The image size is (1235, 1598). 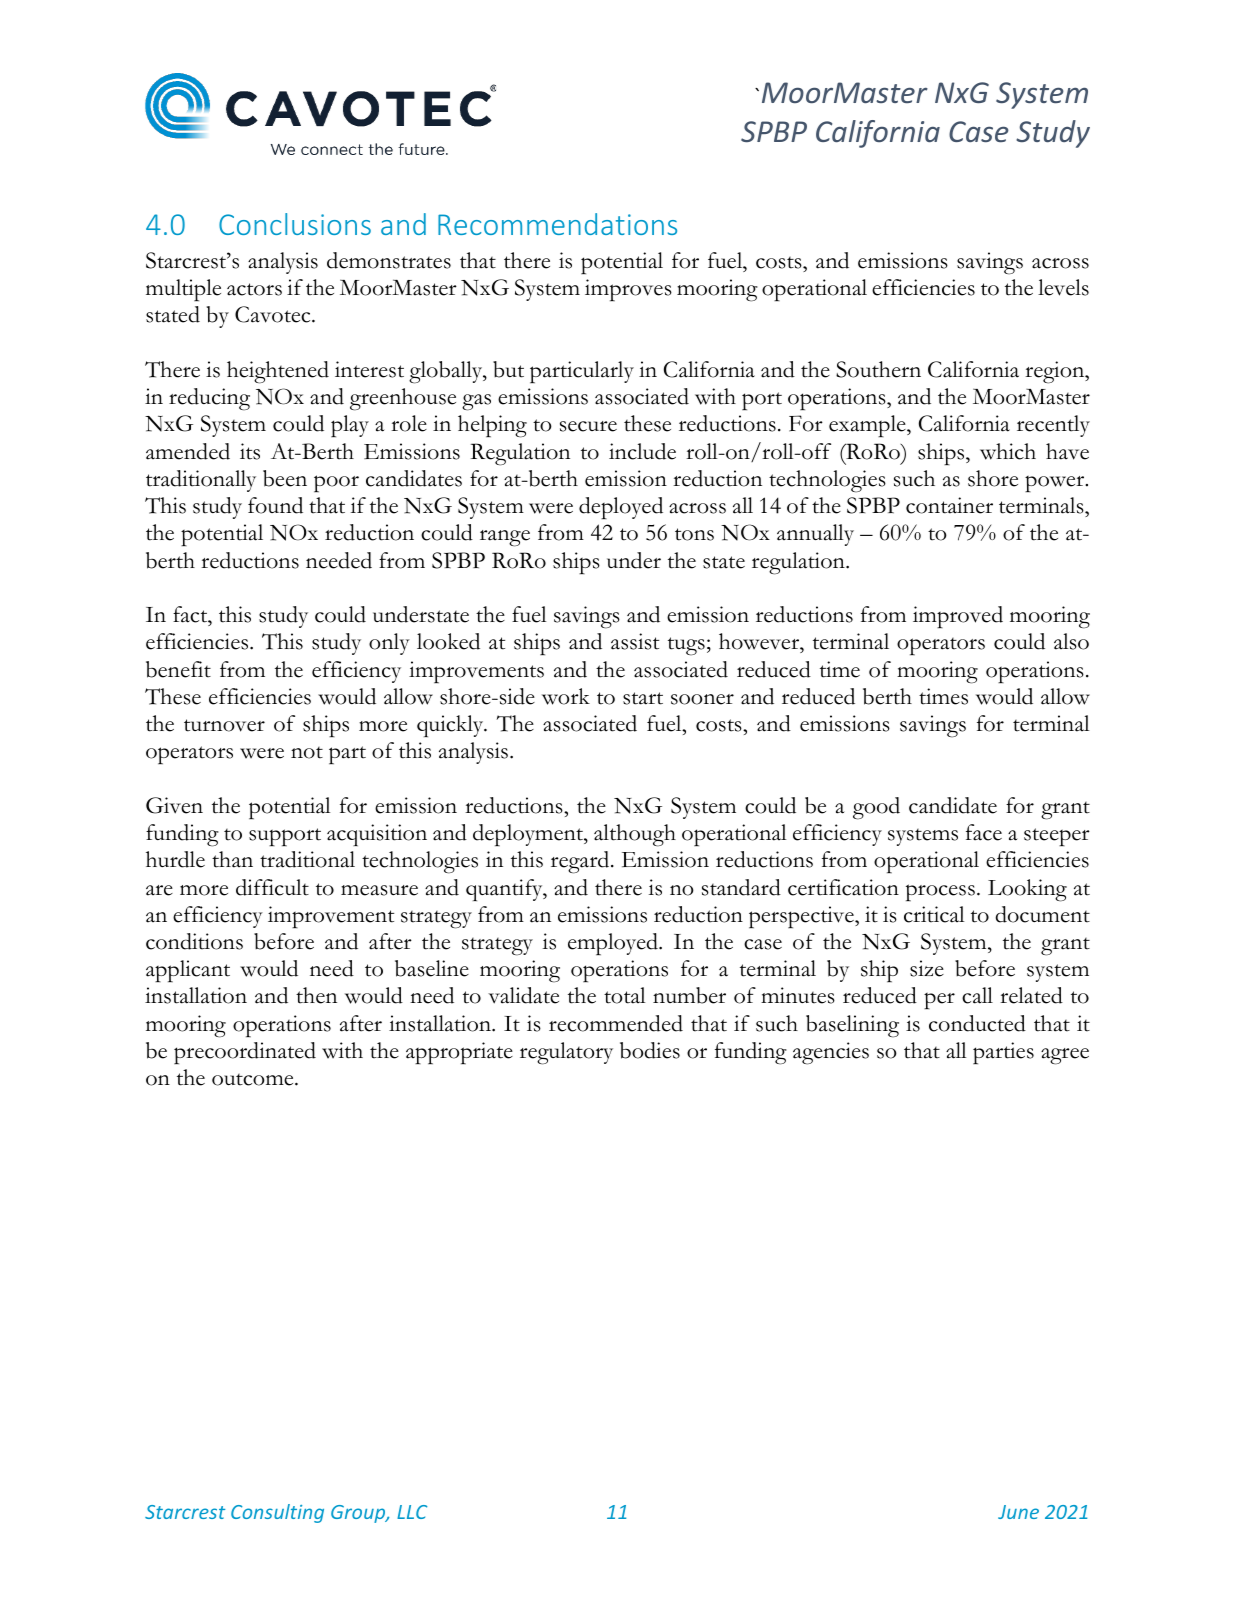 I want to click on regulatory, so click(x=566, y=1053).
